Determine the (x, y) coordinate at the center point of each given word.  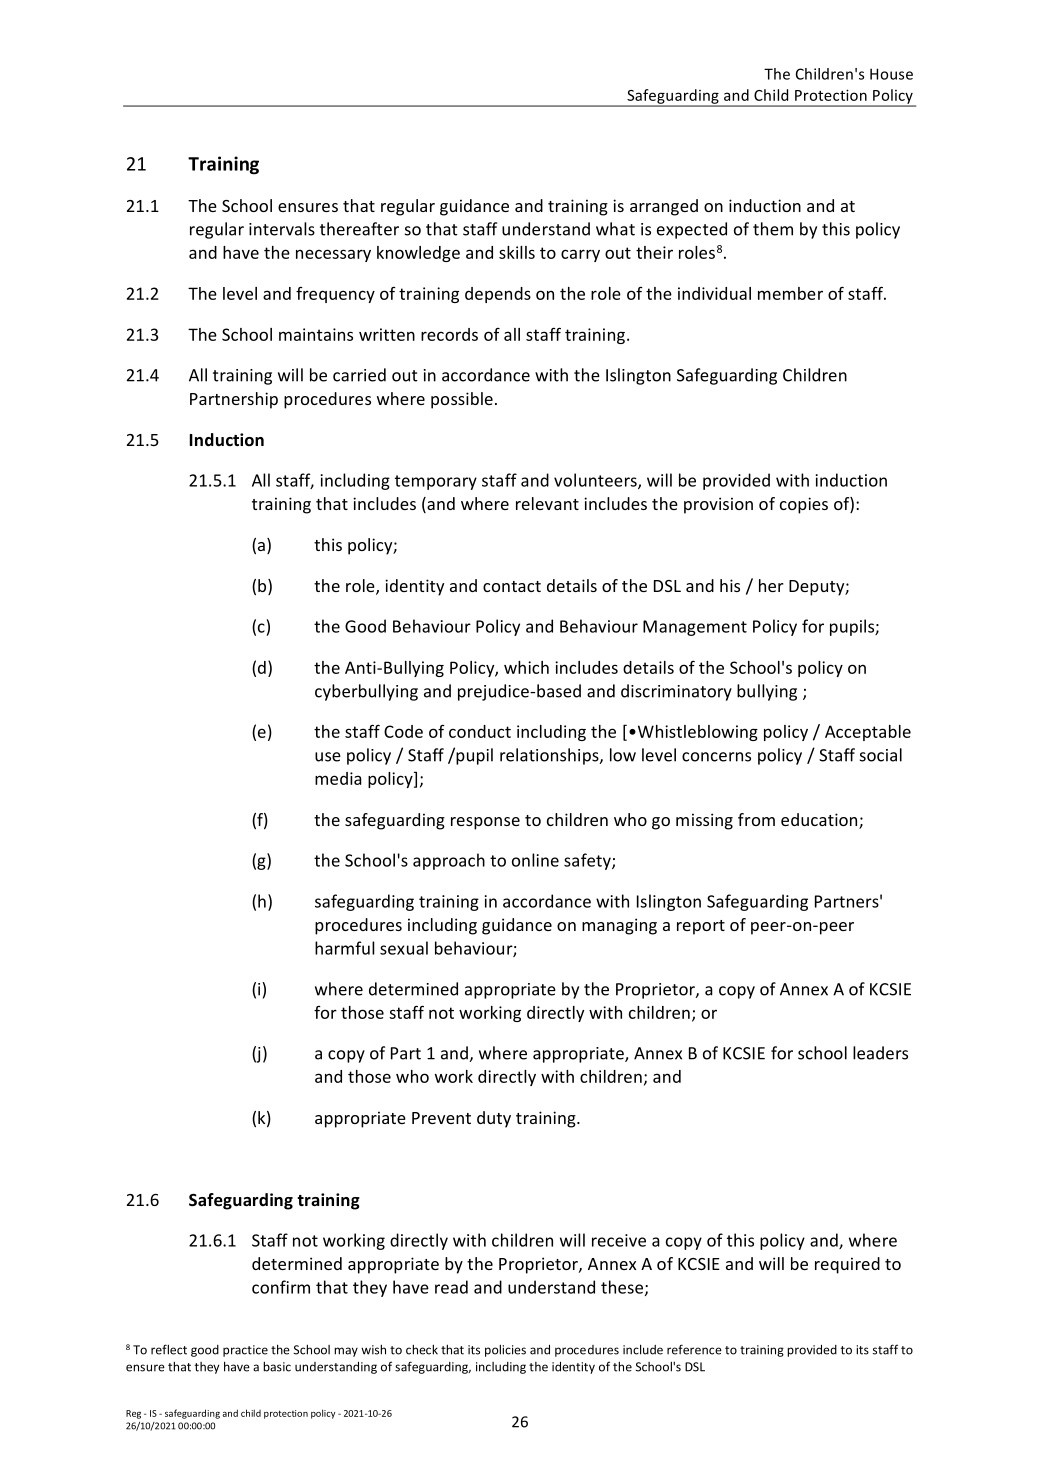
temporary (436, 482)
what (615, 229)
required (847, 1265)
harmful (345, 948)
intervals (282, 229)
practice (245, 1351)
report (701, 927)
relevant (547, 503)
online (535, 860)
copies (804, 505)
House (891, 74)
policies (505, 1351)
